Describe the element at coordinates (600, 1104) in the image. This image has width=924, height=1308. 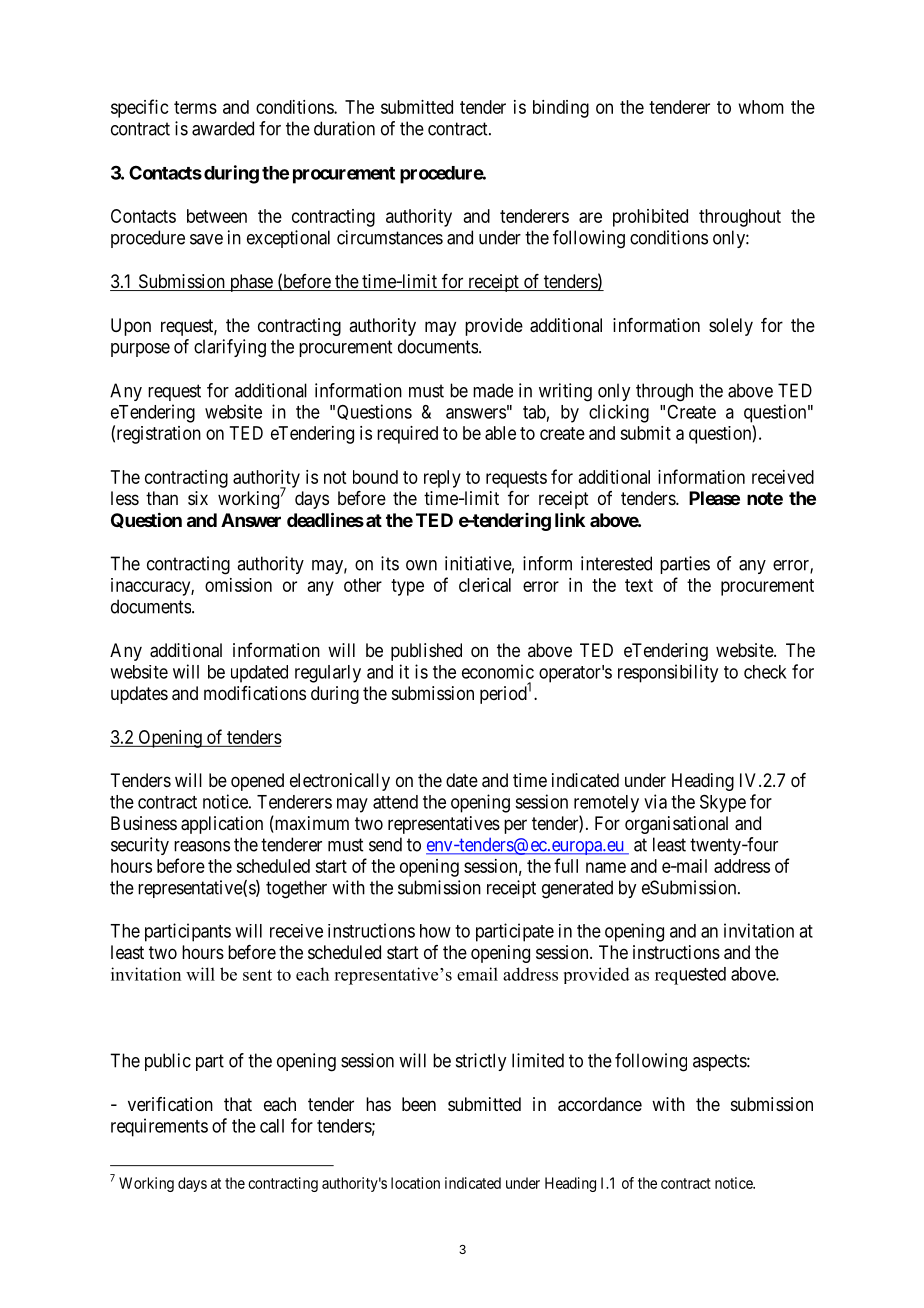
I see `accordance` at that location.
